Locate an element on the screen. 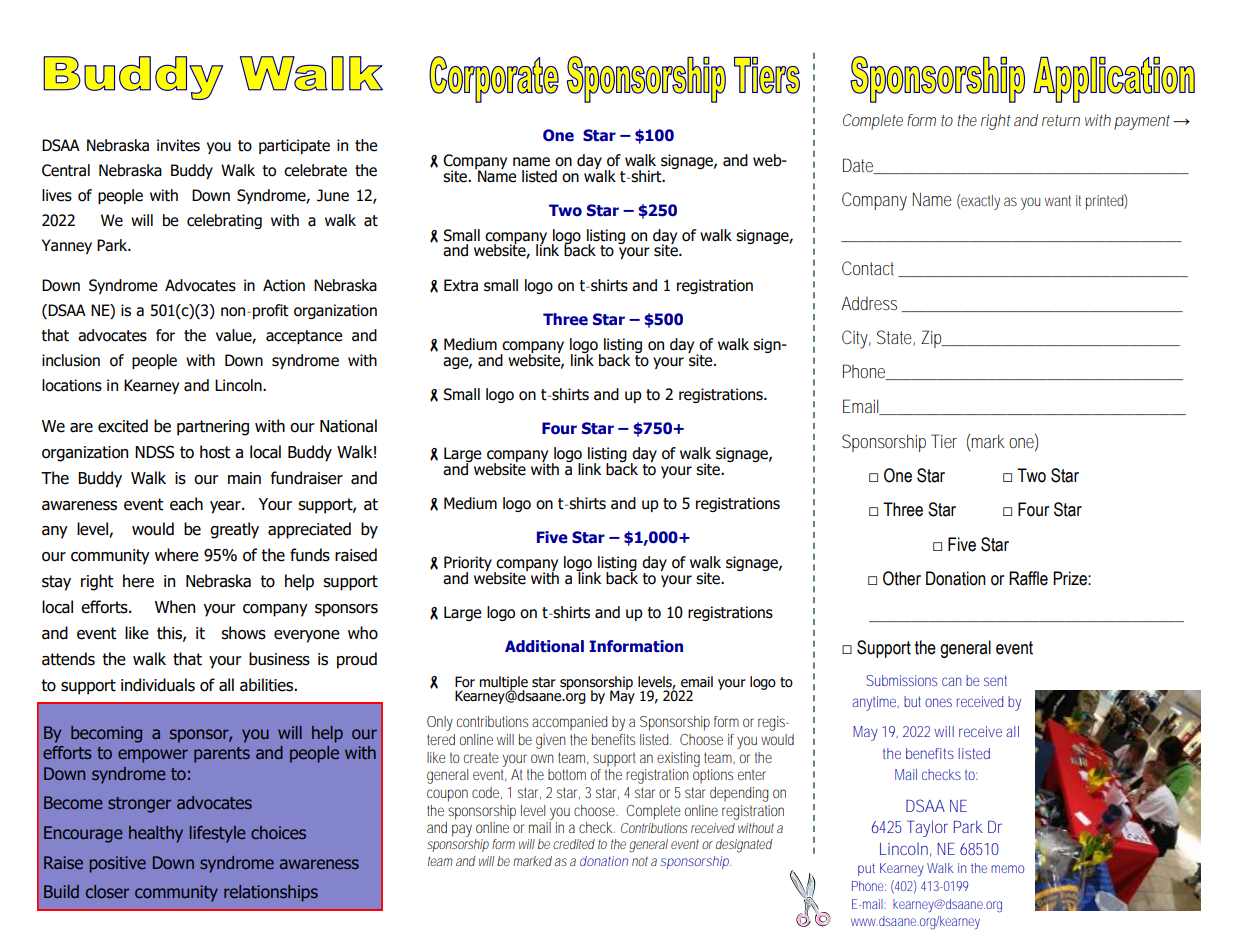  invites is located at coordinates (178, 145).
